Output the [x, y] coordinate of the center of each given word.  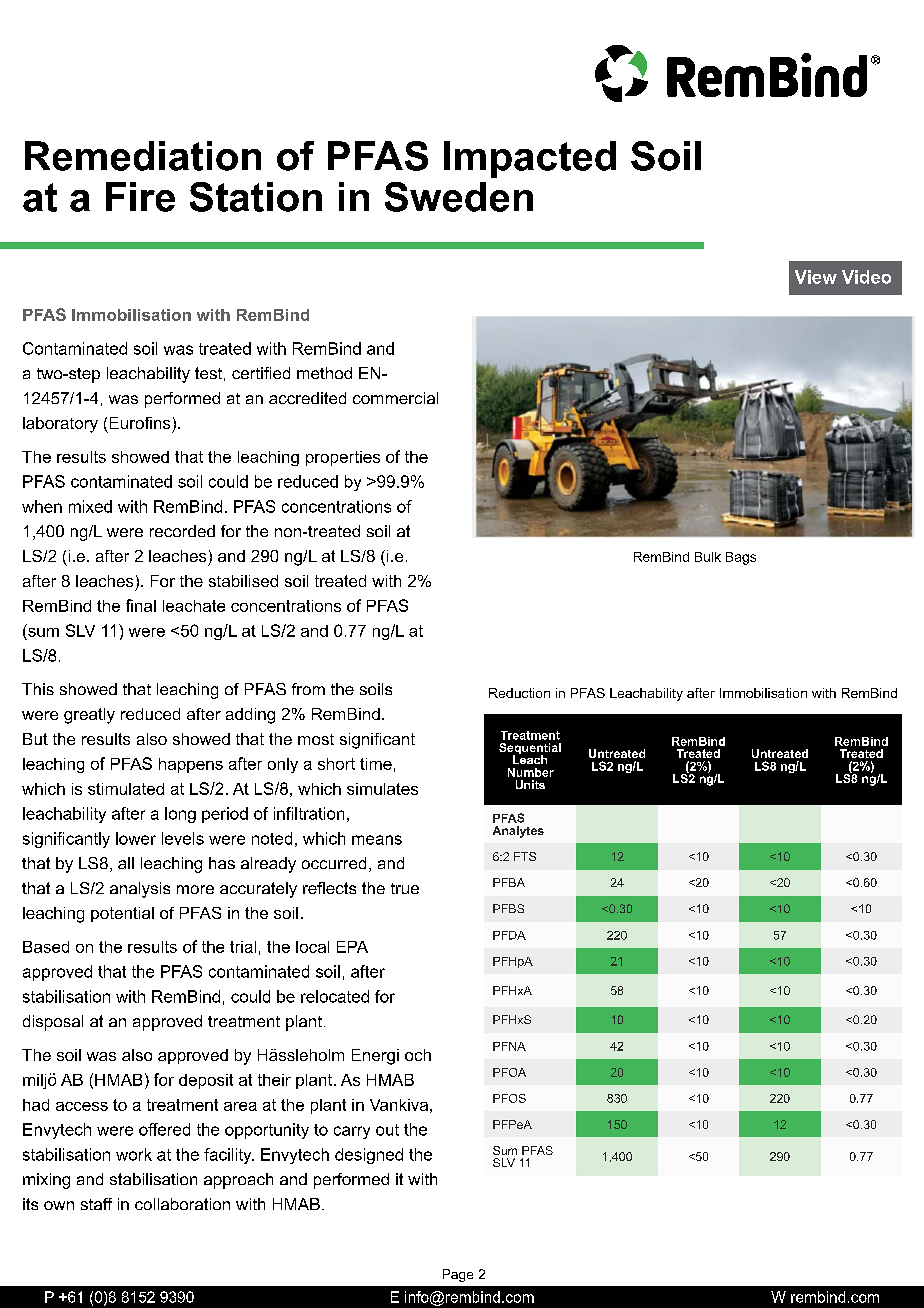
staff [96, 1204]
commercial [395, 398]
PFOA [509, 1072]
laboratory [60, 425]
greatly [89, 716]
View [816, 277]
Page [458, 1275]
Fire [140, 197]
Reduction [519, 693]
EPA [352, 947]
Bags [741, 558]
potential [122, 914]
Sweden [459, 197]
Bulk [708, 557]
